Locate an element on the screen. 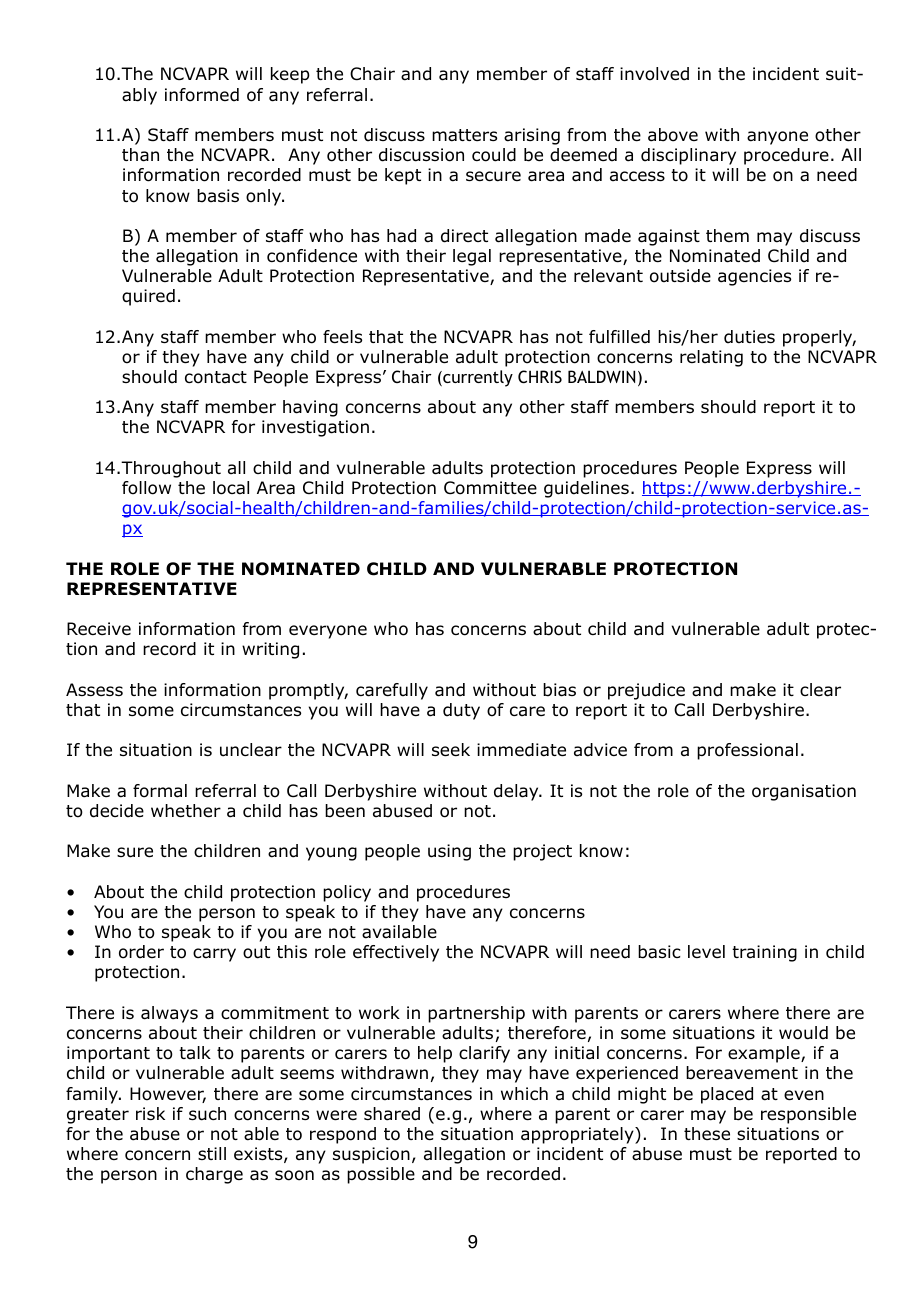 The height and width of the screenshot is (1308, 924). these is located at coordinates (707, 1134).
